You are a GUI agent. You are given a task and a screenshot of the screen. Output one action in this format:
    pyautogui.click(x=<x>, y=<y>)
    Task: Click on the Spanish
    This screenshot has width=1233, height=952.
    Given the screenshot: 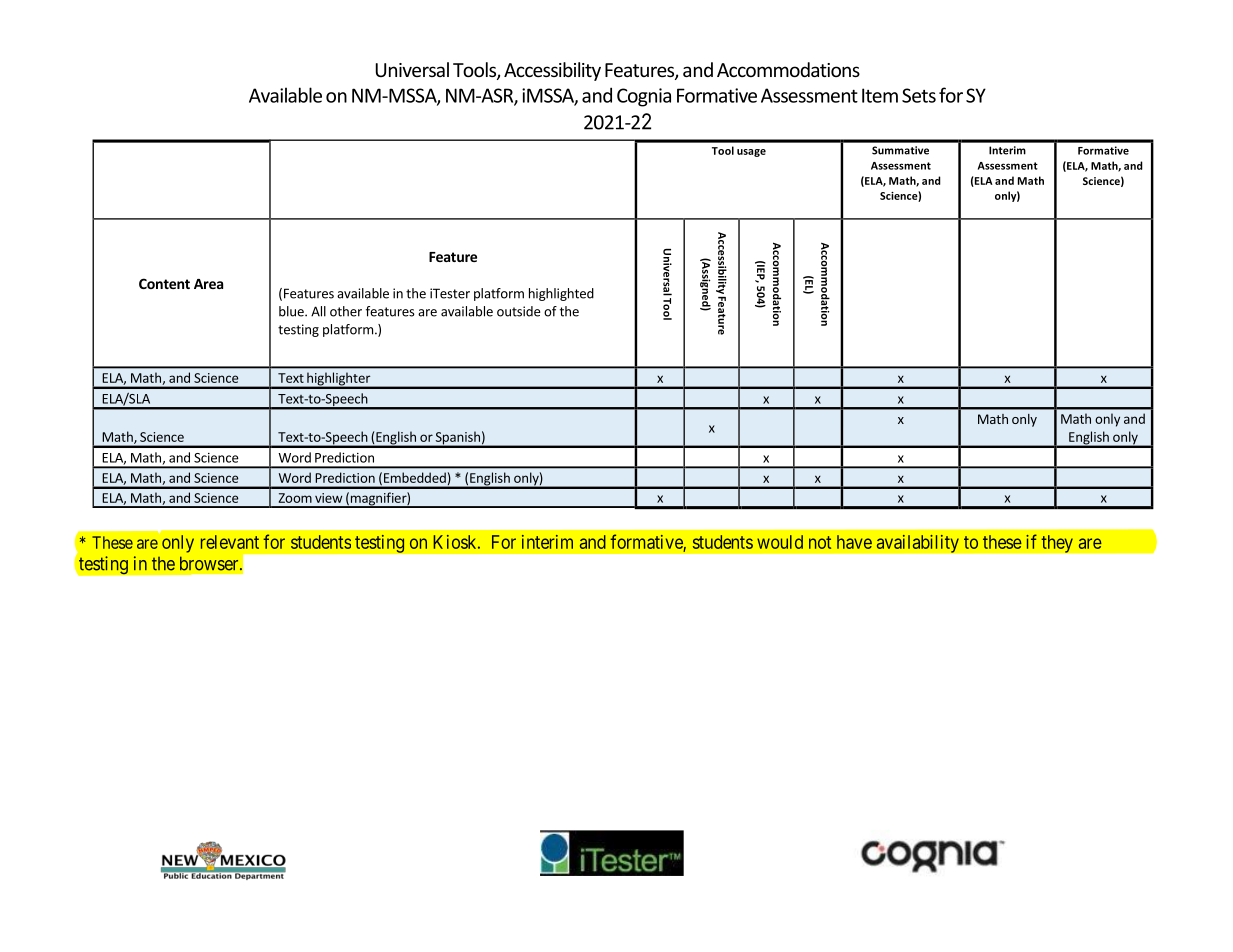 What is the action you would take?
    pyautogui.click(x=457, y=439)
